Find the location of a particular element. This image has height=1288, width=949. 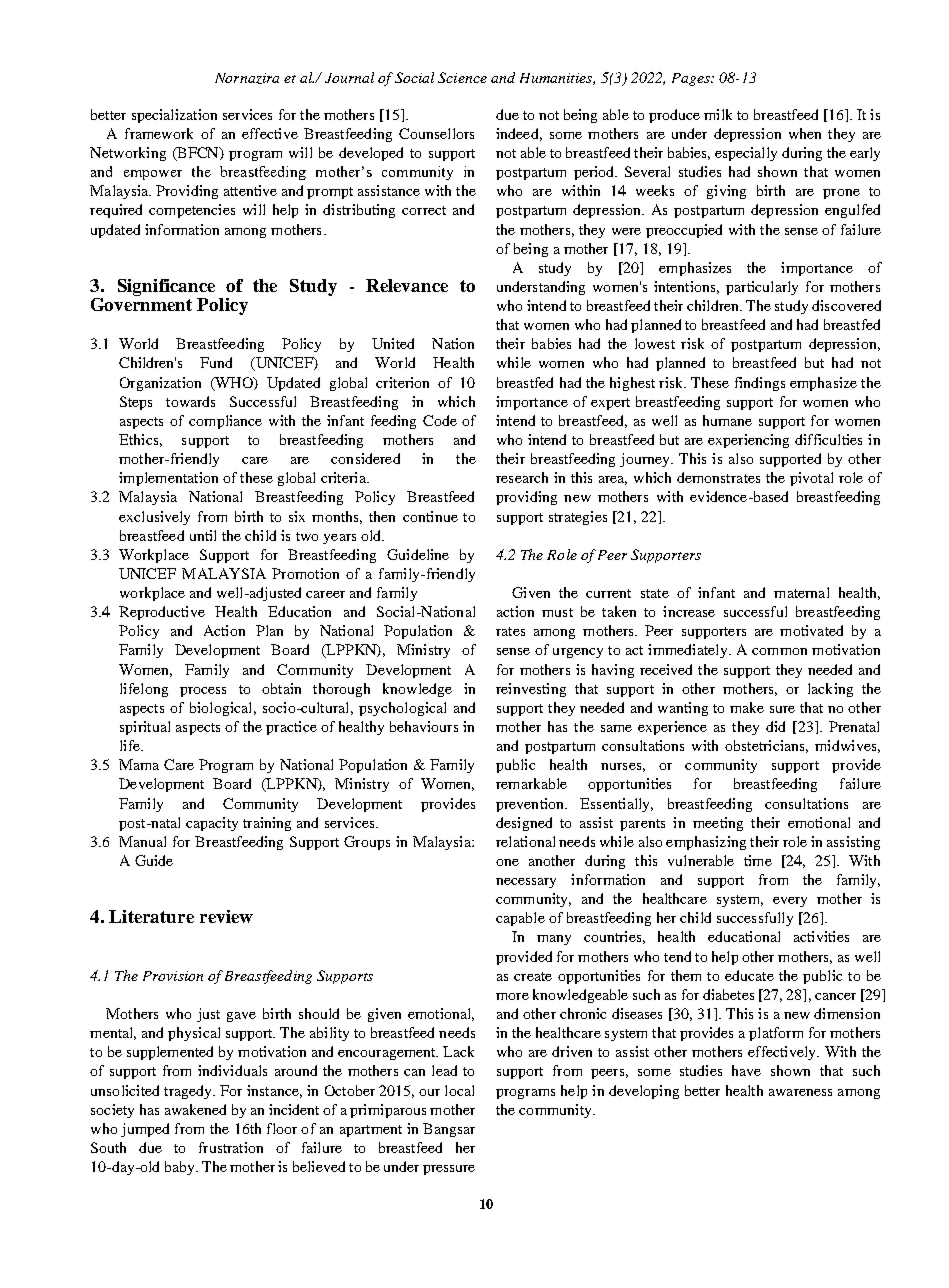

awareness is located at coordinates (800, 1092).
